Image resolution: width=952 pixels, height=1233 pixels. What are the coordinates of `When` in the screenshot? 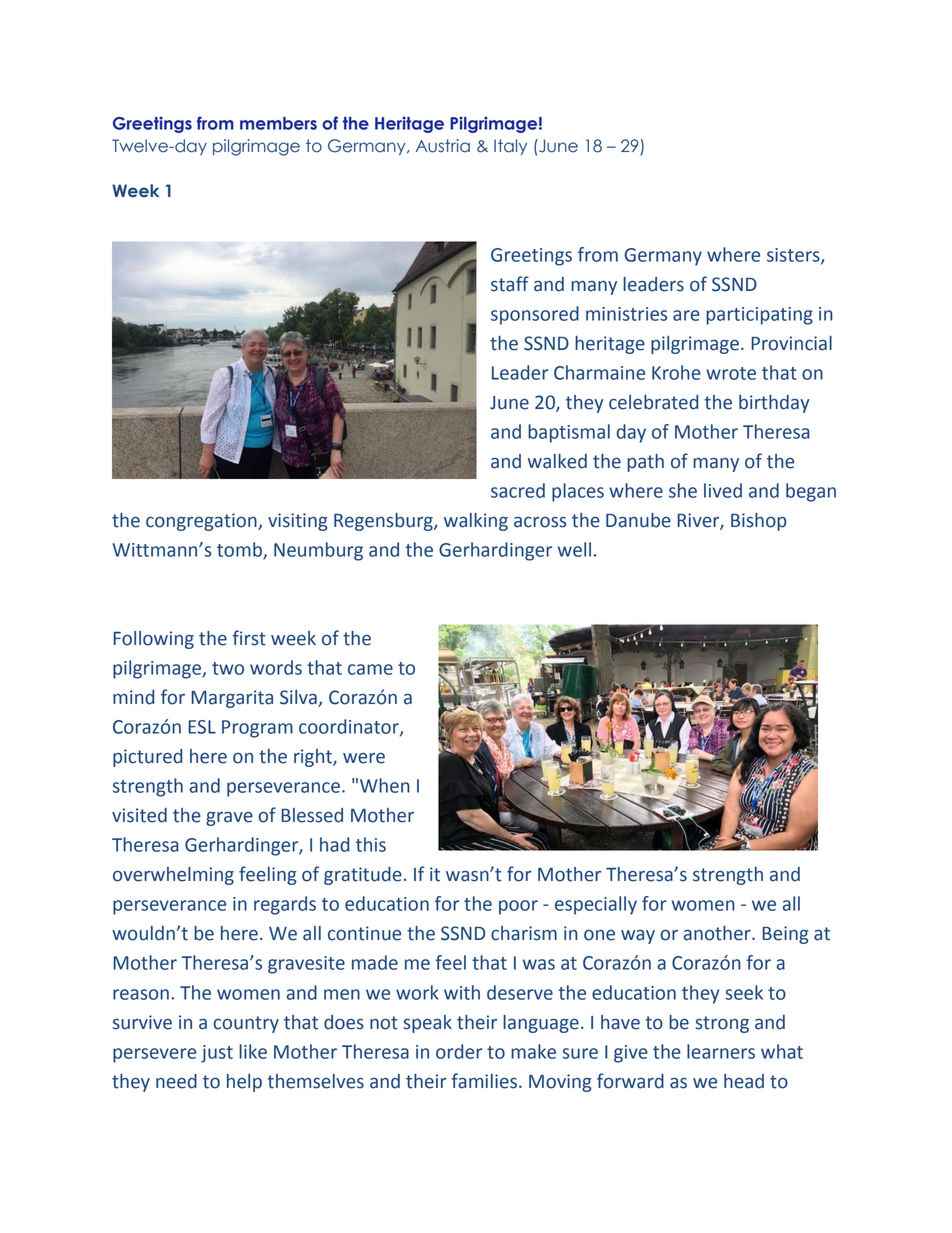 It's located at (385, 785).
